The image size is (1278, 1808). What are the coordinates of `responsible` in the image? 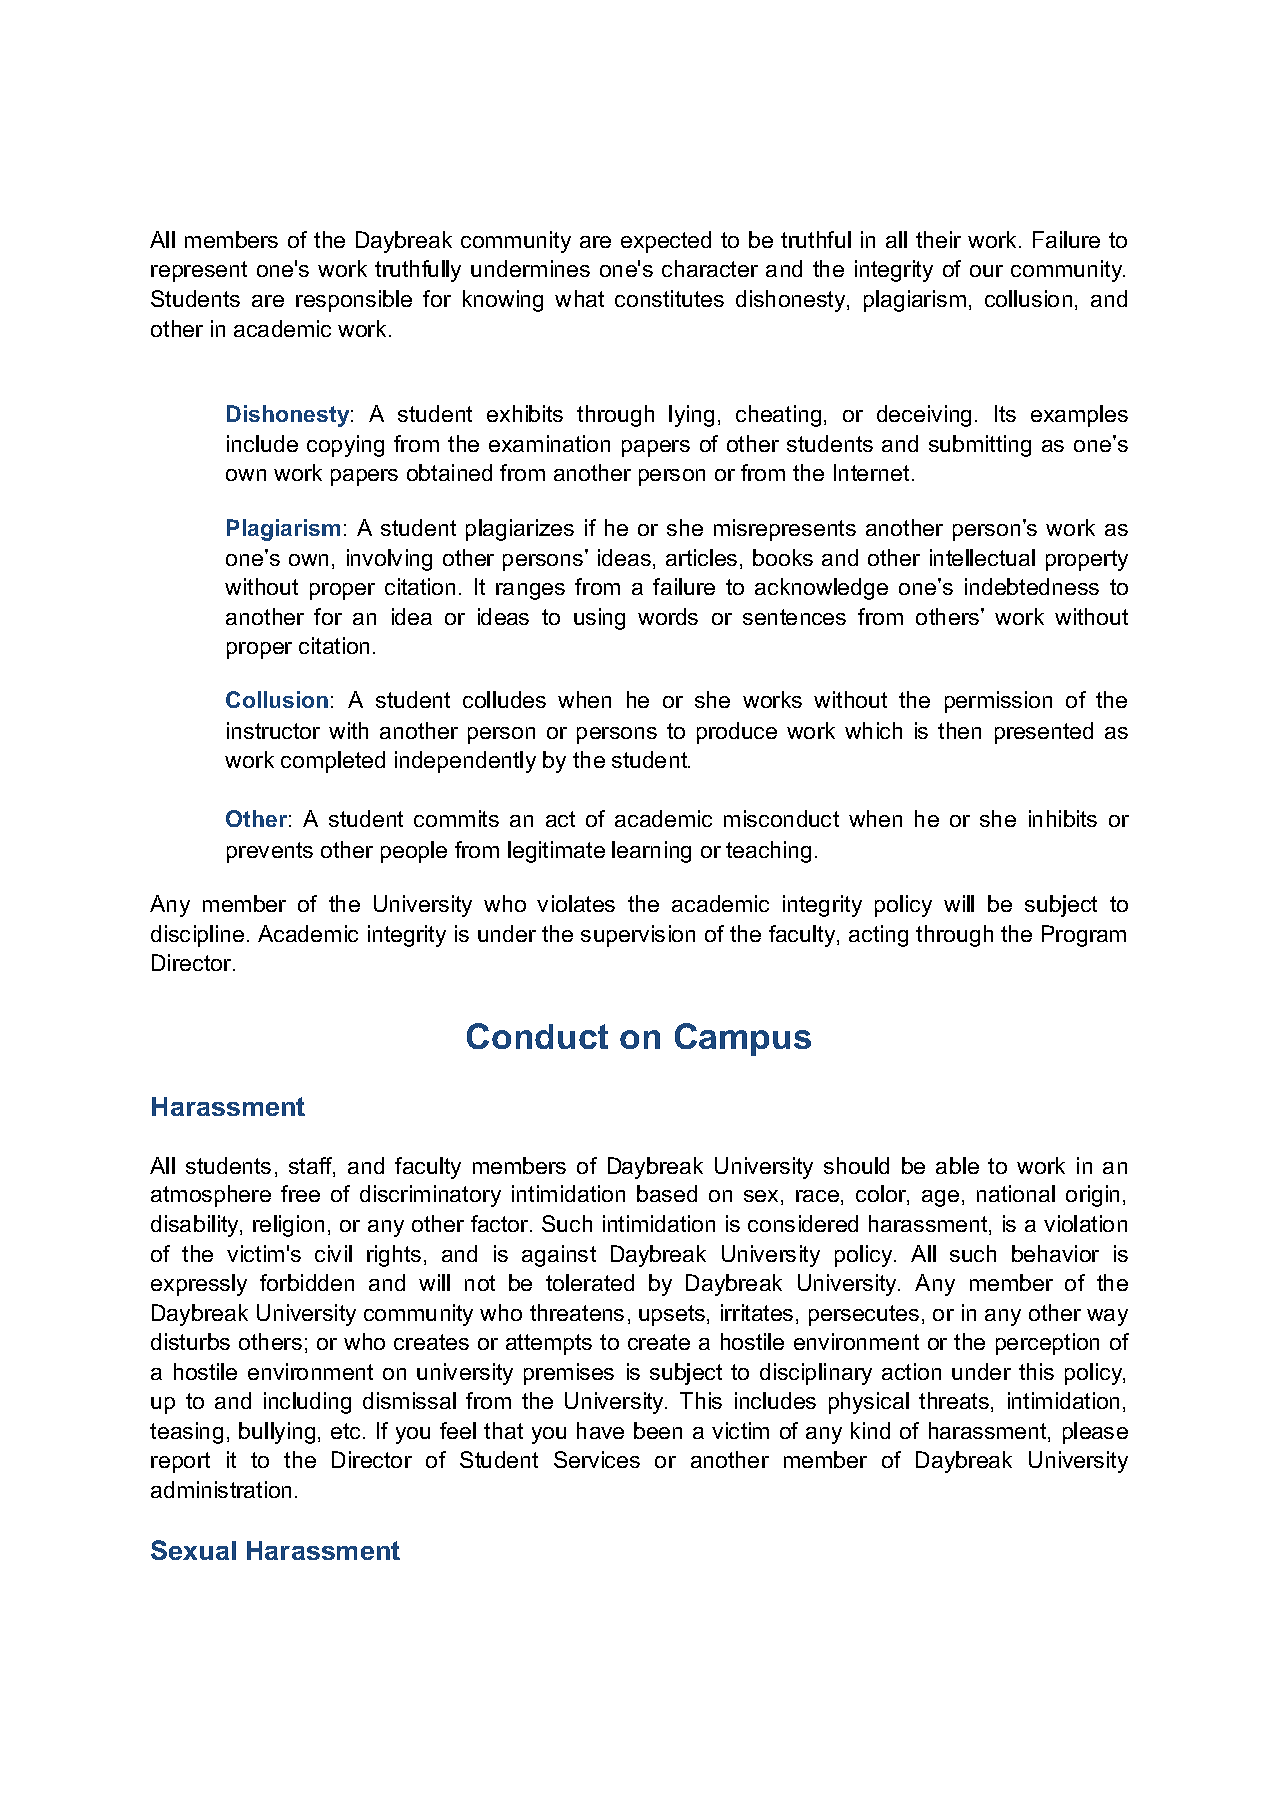 It's located at (354, 301).
